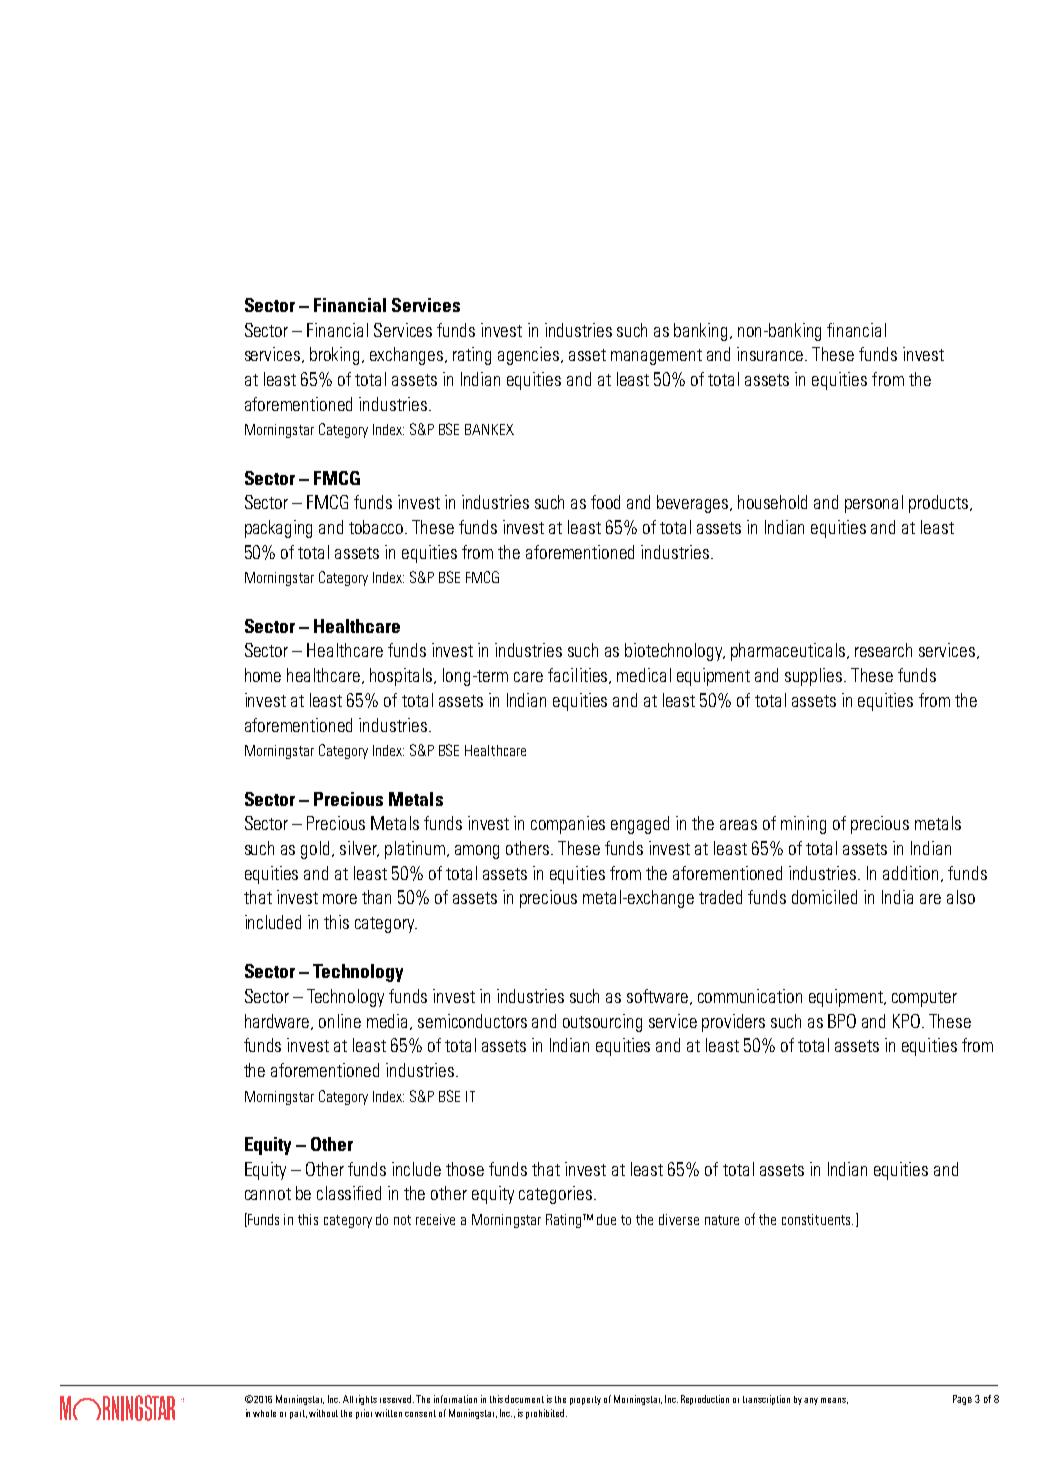  What do you see at coordinates (656, 357) in the document?
I see `management` at bounding box center [656, 357].
